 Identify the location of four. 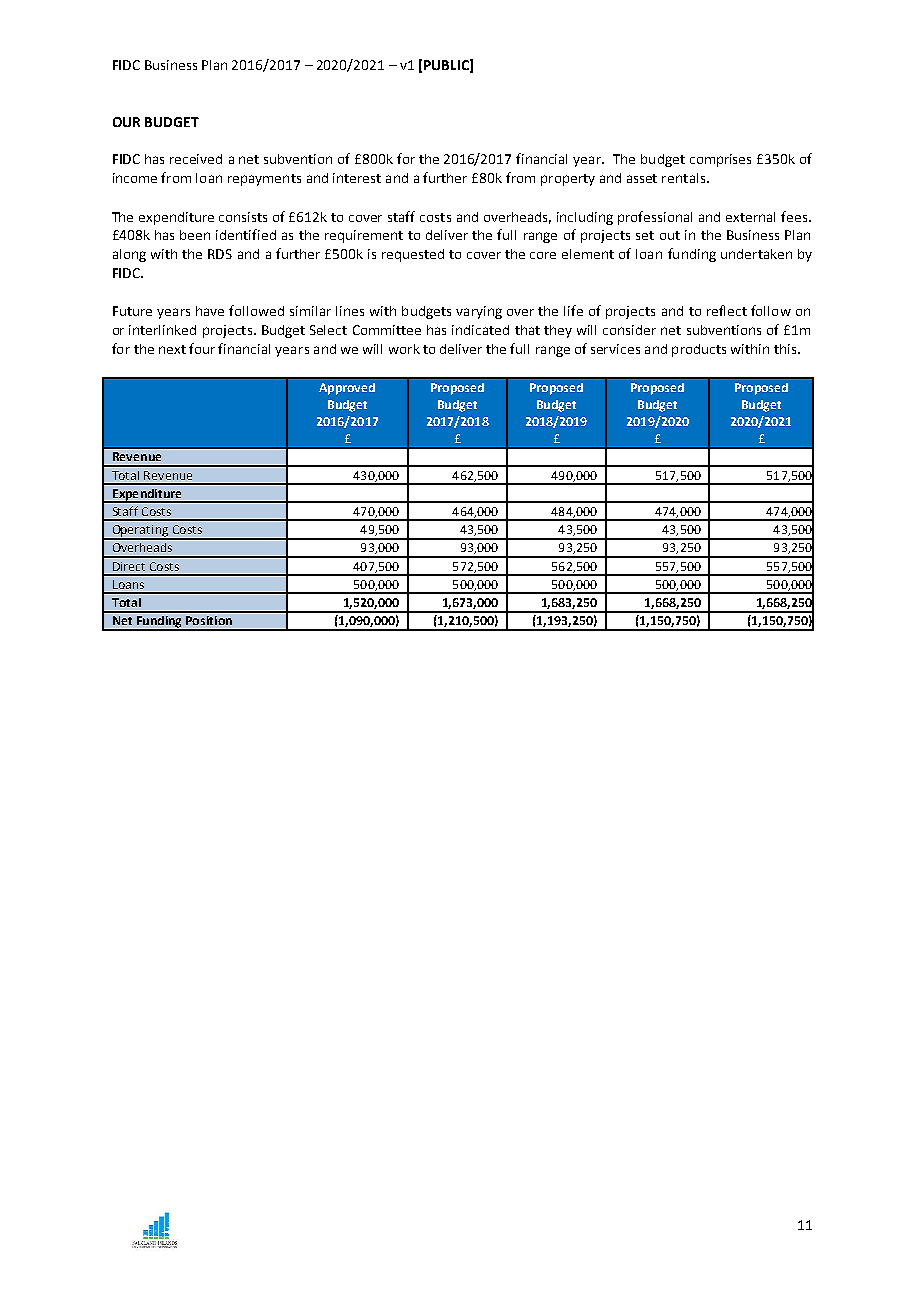
(202, 348).
